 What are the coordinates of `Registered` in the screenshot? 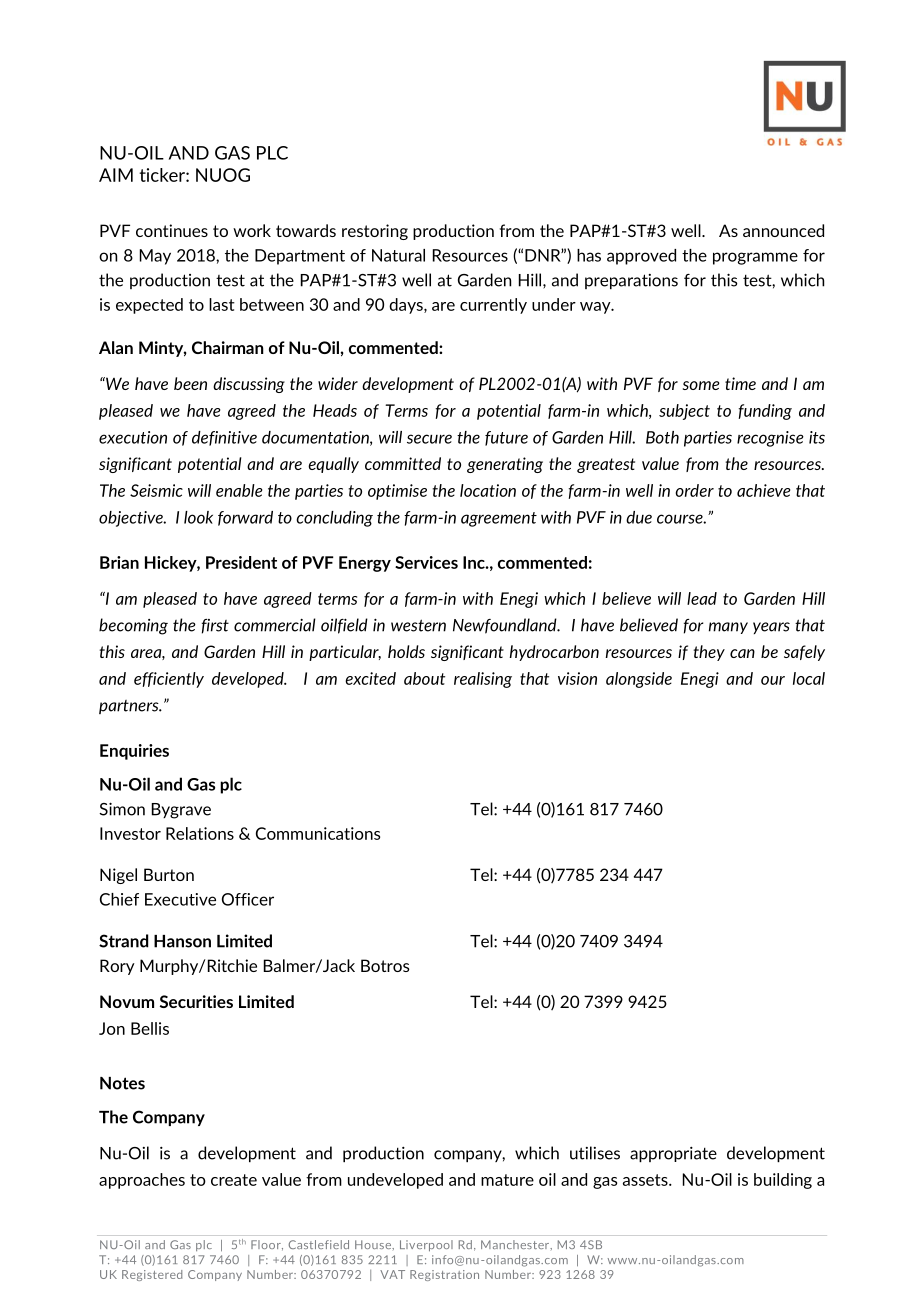 It's located at (152, 1275).
